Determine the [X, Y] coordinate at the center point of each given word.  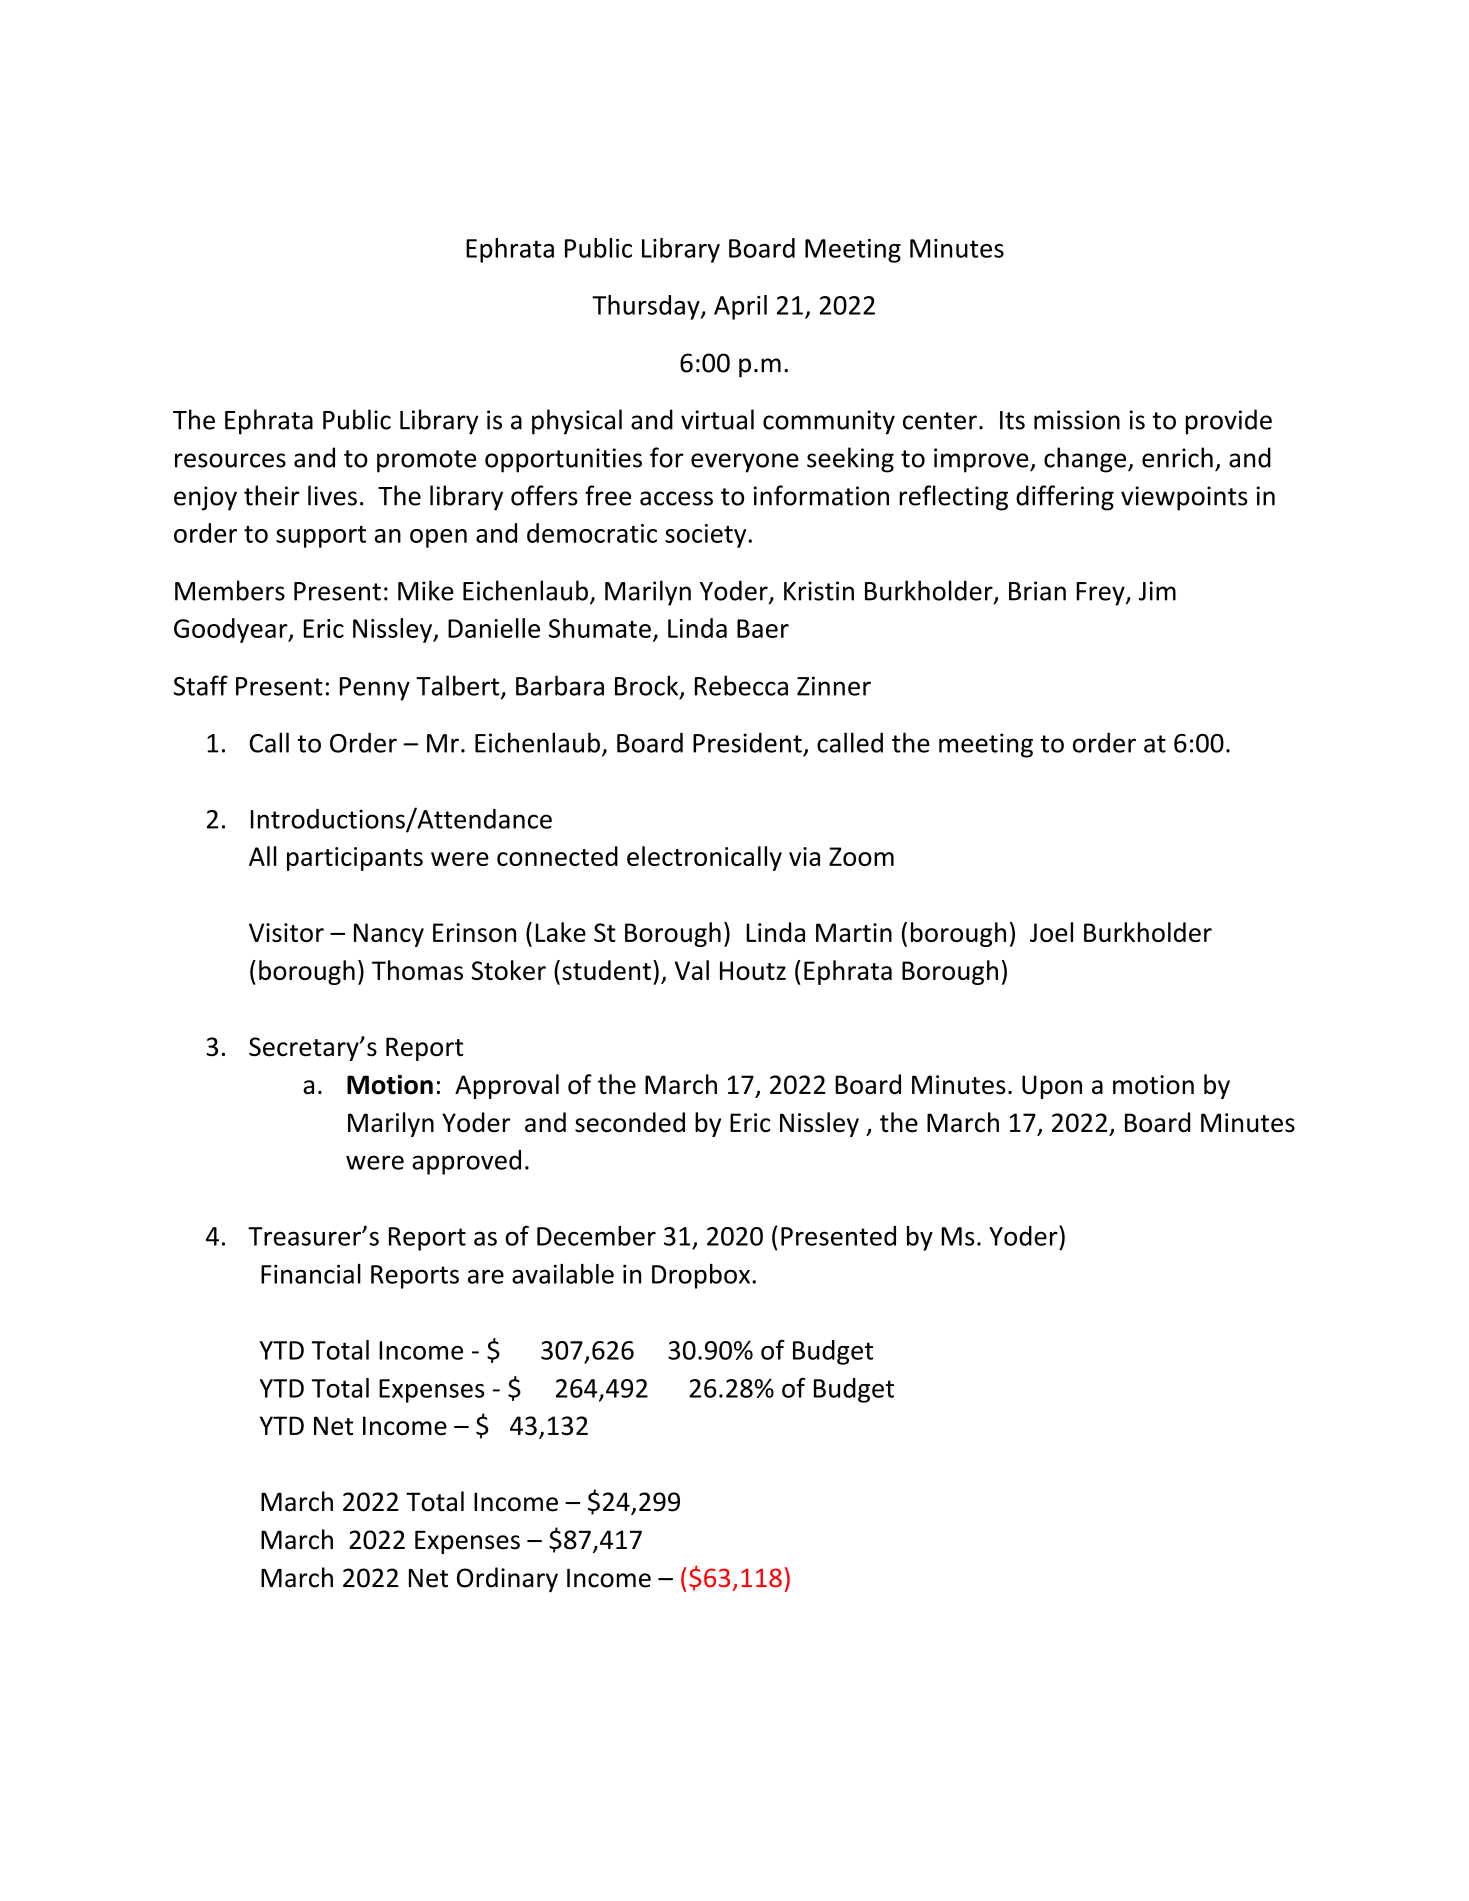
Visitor [286, 932]
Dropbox [702, 1276]
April [740, 307]
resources [230, 460]
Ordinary [507, 1579]
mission [1077, 420]
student [606, 970]
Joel [1051, 932]
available [563, 1274]
